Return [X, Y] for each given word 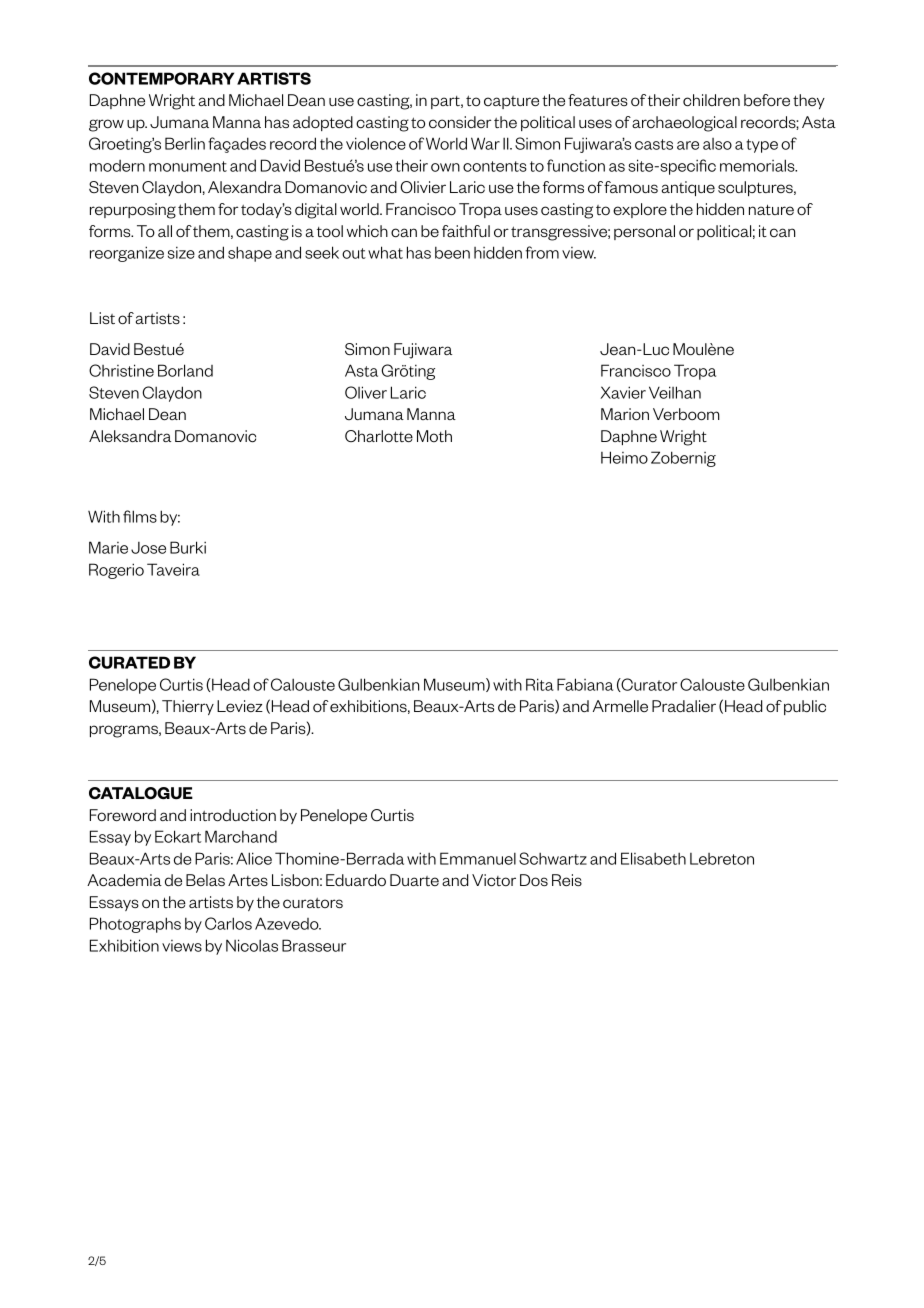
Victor [494, 880]
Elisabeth [653, 858]
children [711, 100]
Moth [434, 436]
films [140, 516]
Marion [625, 414]
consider [460, 122]
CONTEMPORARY [161, 78]
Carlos [228, 923]
